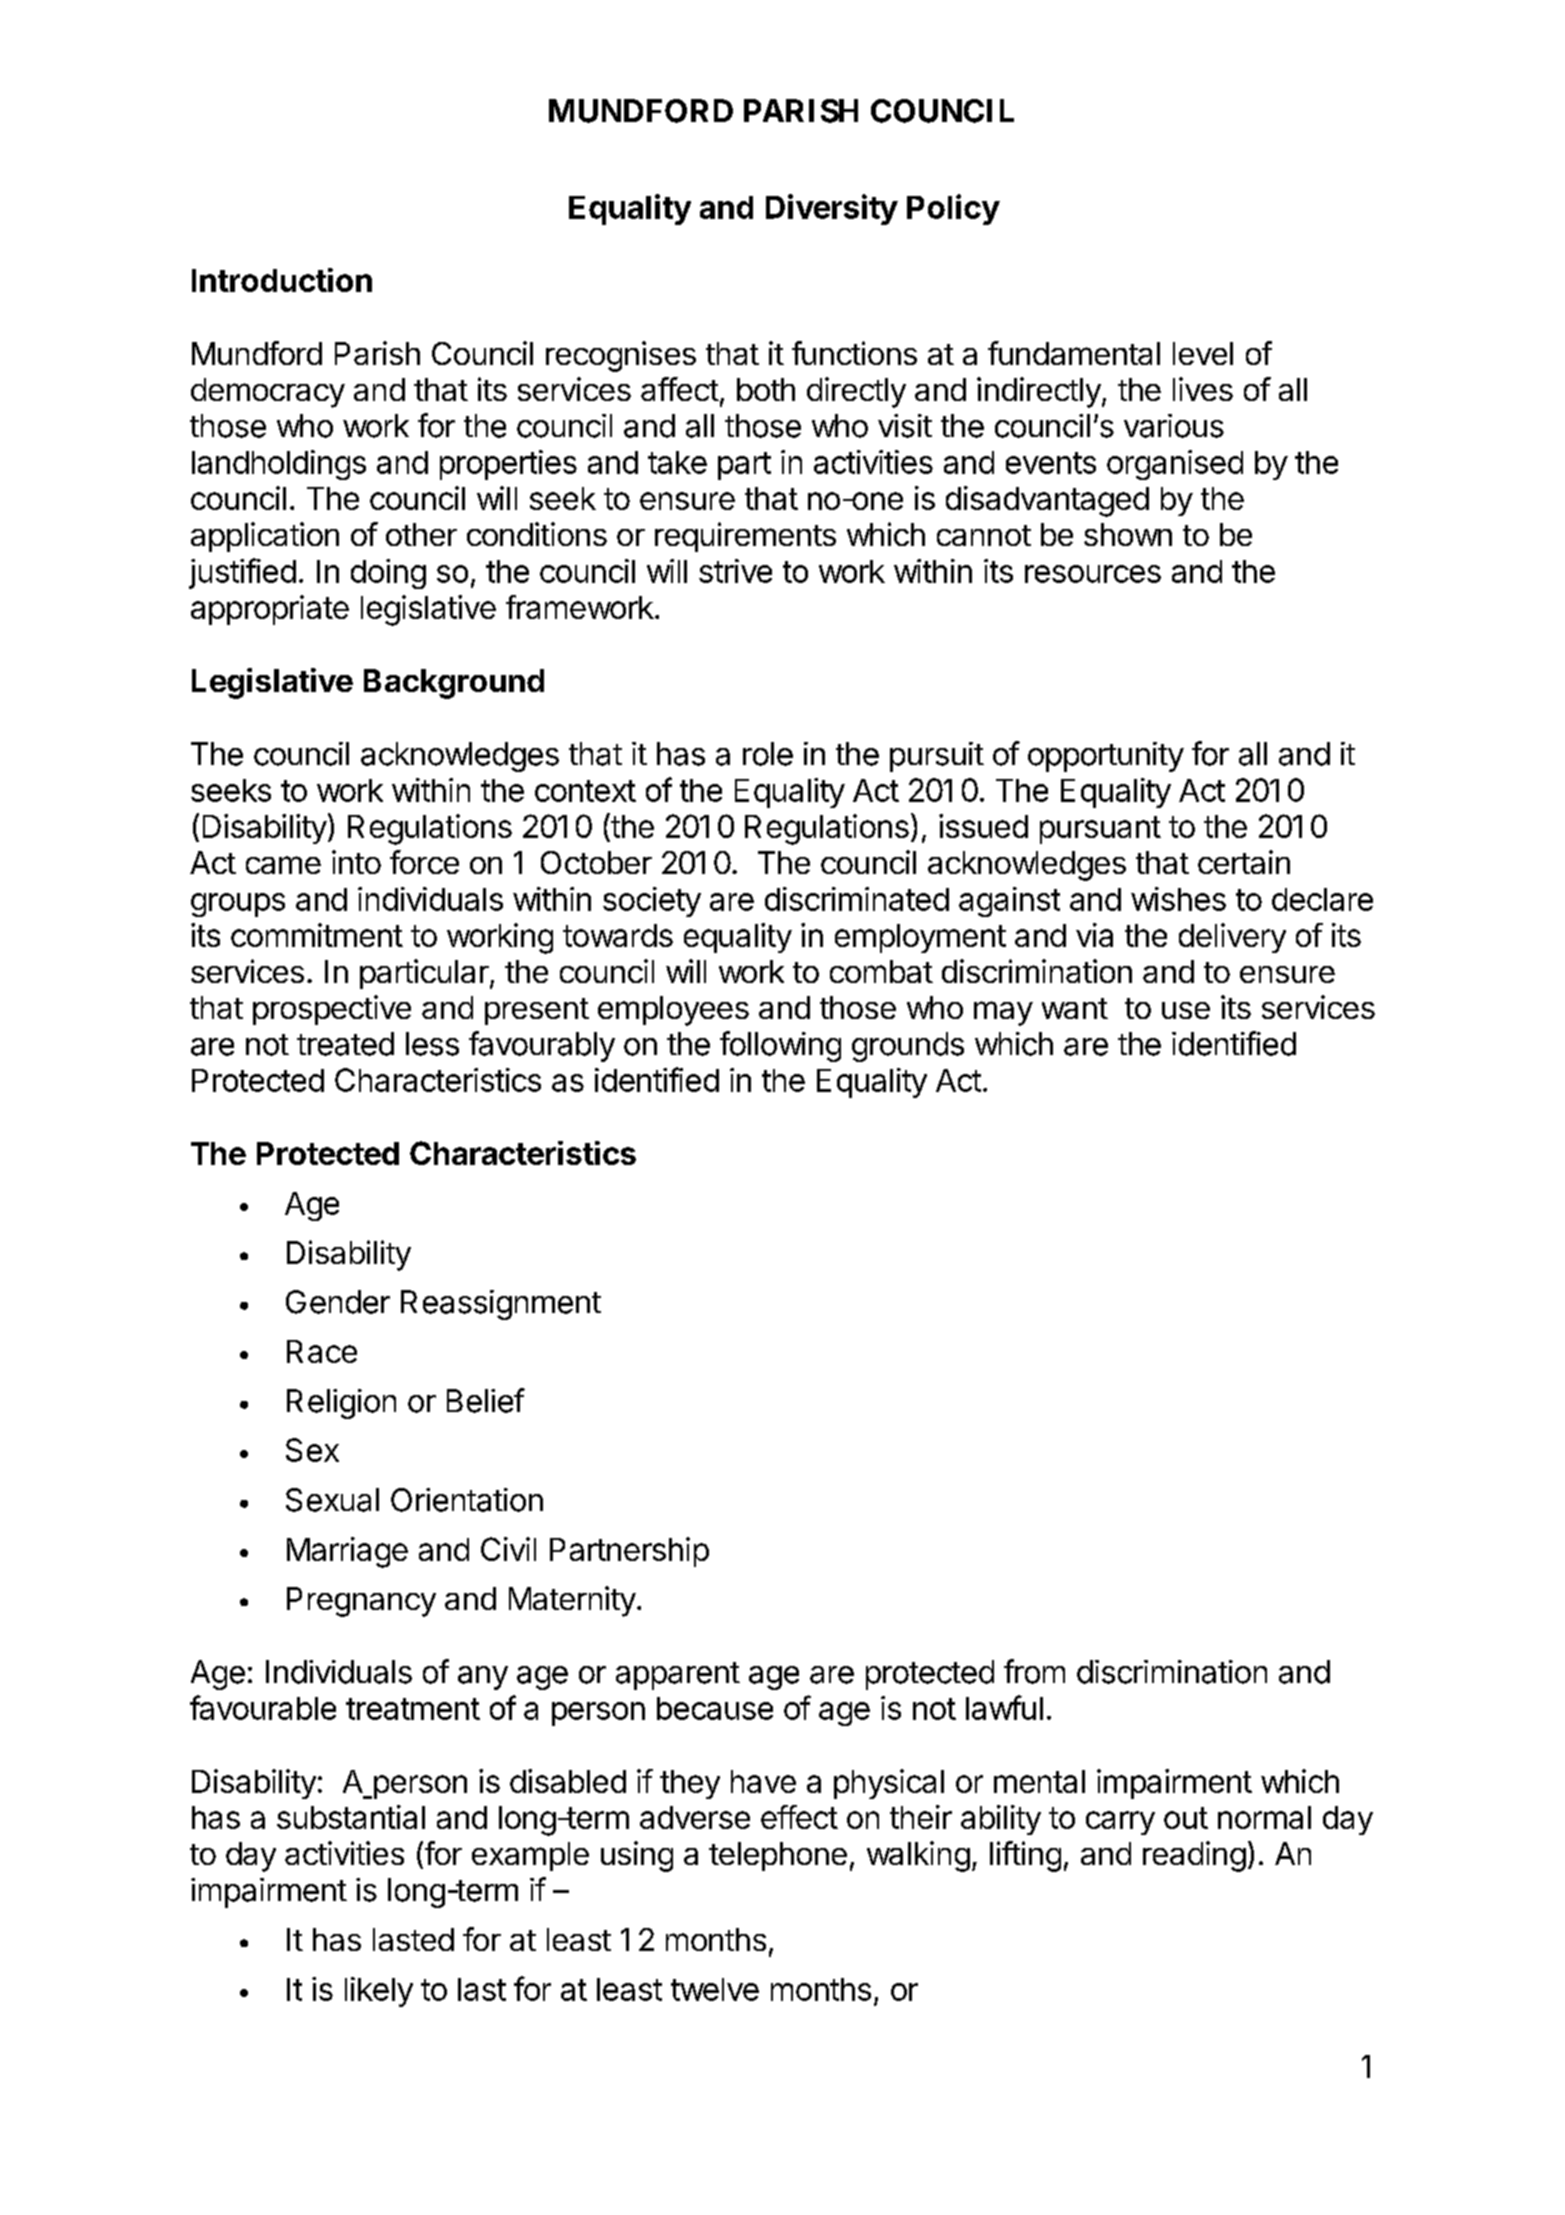 This screenshot has height=2215, width=1565. What do you see at coordinates (1194, 1856) in the screenshot?
I see `reading` at bounding box center [1194, 1856].
